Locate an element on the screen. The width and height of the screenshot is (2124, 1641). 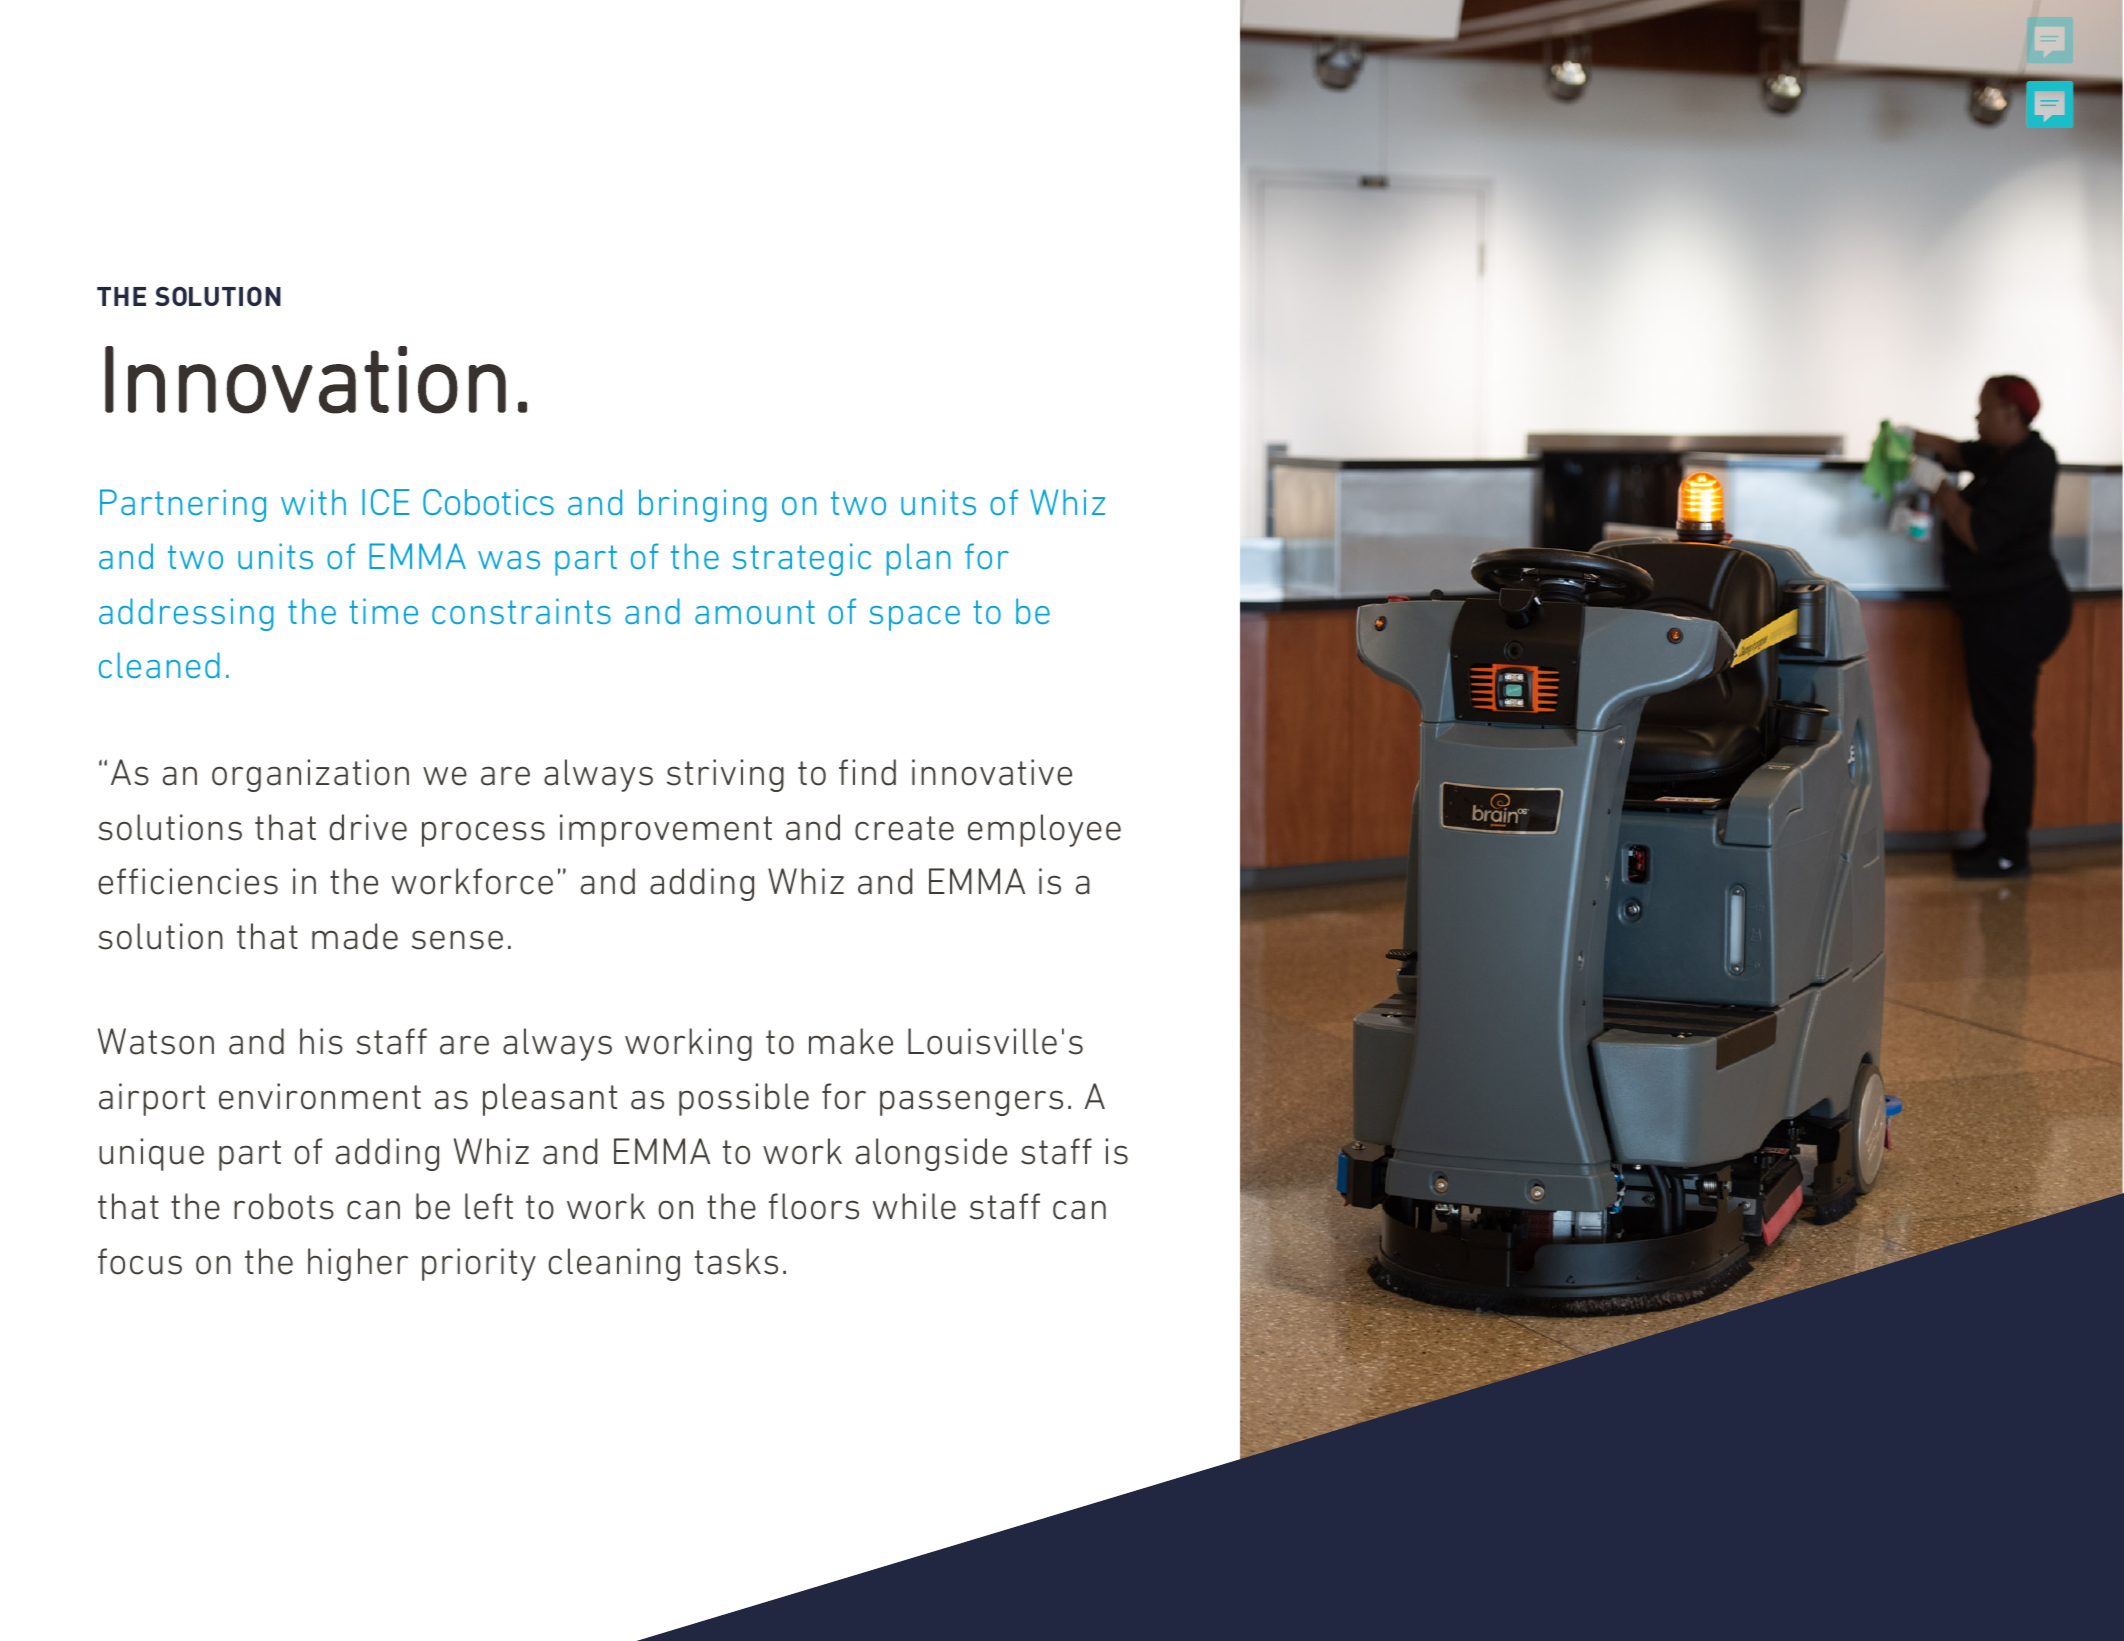
improvement is located at coordinates (666, 830).
